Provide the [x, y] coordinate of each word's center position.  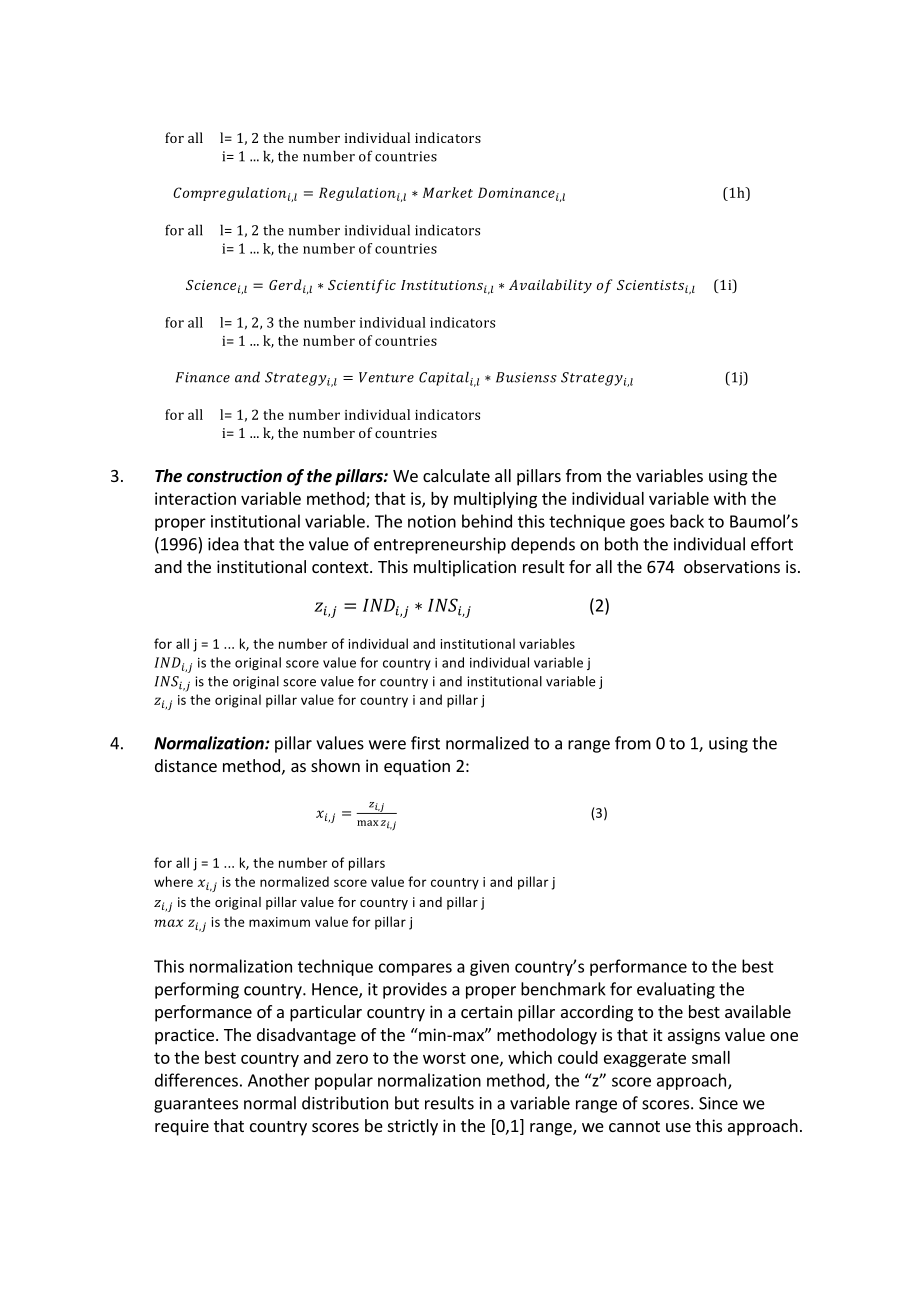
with [730, 498]
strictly [413, 1127]
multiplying [495, 500]
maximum [279, 922]
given [489, 968]
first [425, 743]
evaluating [676, 990]
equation [417, 767]
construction [234, 476]
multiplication [465, 568]
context [341, 567]
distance [186, 765]
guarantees [196, 1105]
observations [732, 566]
